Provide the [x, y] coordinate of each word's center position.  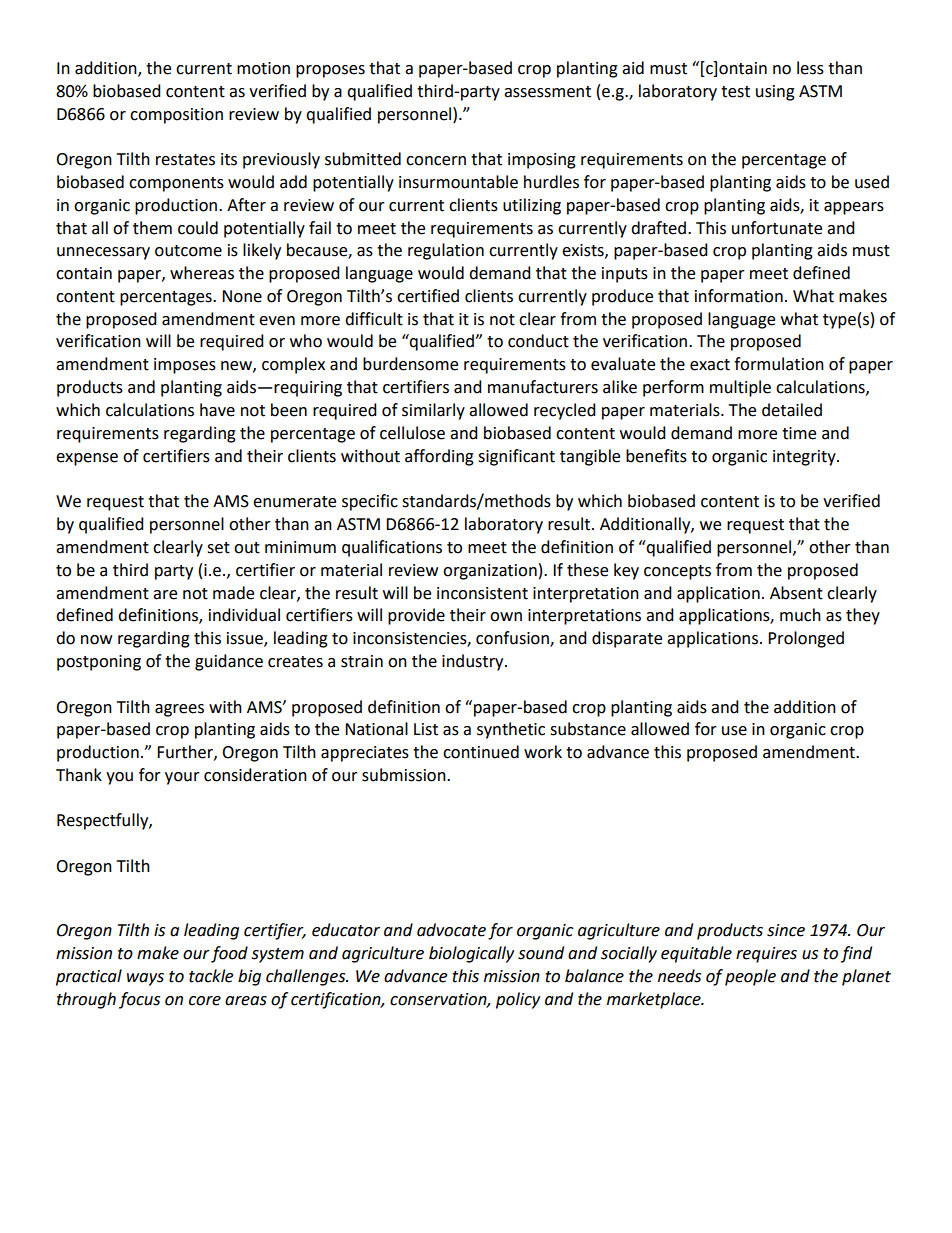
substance [588, 729]
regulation [446, 251]
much [800, 615]
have [217, 410]
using [775, 93]
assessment [547, 92]
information [739, 296]
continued [481, 752]
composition [176, 116]
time [799, 433]
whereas [202, 273]
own [506, 617]
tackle [211, 976]
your [182, 778]
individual [244, 615]
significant [516, 457]
